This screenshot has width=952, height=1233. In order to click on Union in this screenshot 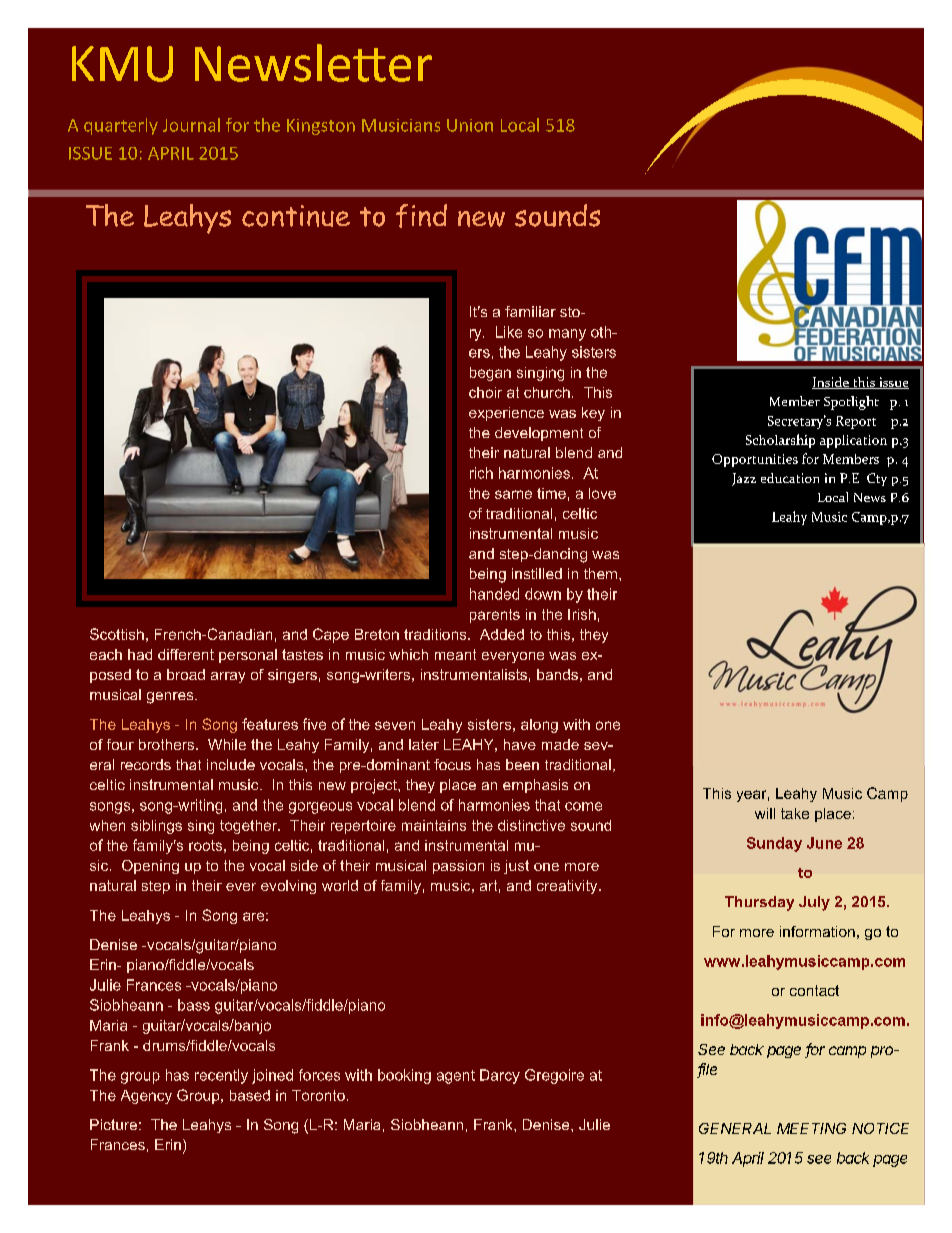, I will do `click(470, 125)`.
